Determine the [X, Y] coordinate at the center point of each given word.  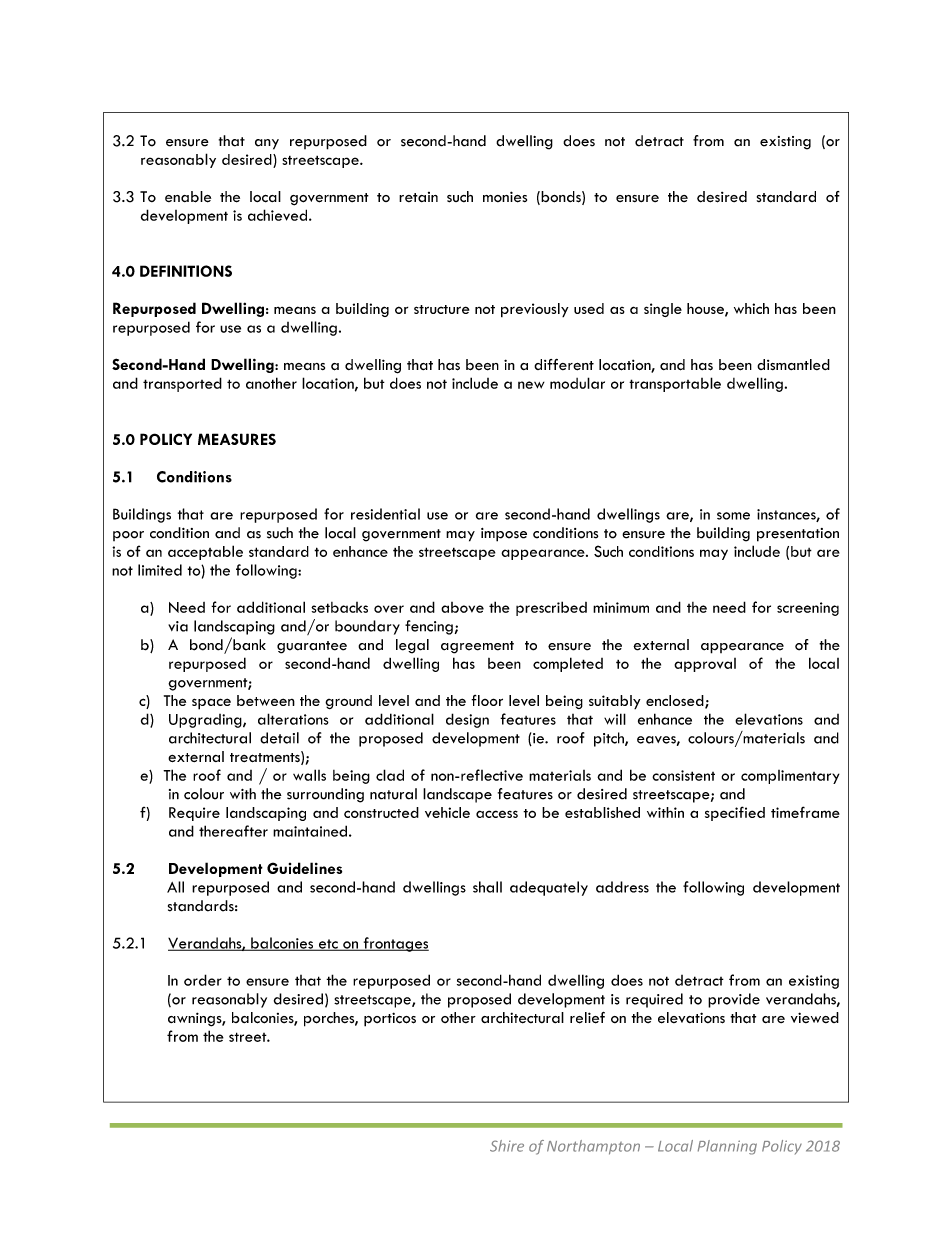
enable [188, 197]
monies [505, 197]
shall [487, 887]
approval [705, 665]
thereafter [233, 831]
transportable [675, 384]
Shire [507, 1146]
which [751, 308]
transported [182, 384]
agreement [477, 647]
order [203, 980]
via [178, 626]
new [531, 385]
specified [735, 813]
